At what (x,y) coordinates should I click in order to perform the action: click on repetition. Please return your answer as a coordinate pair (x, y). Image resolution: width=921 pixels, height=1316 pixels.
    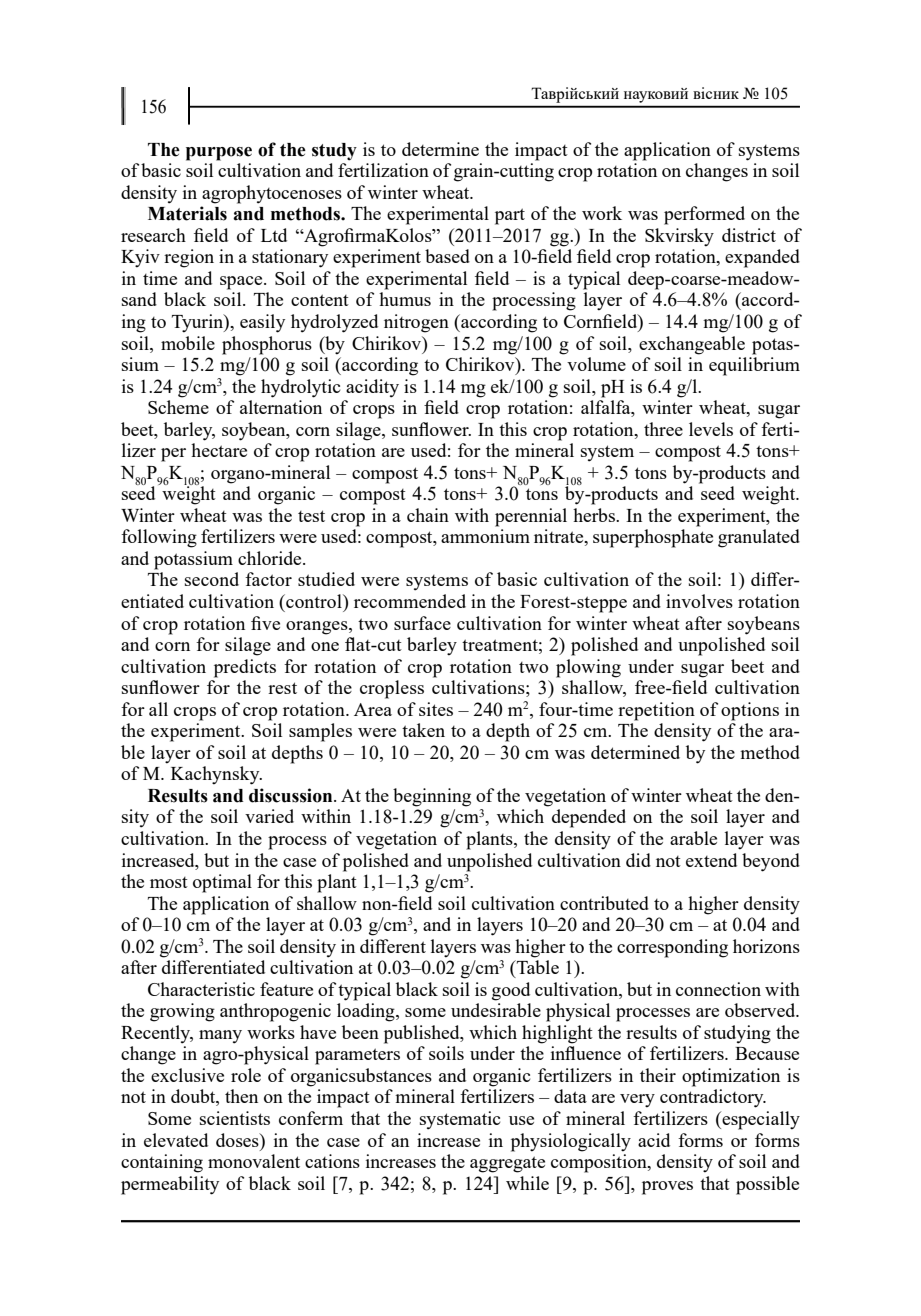
    Looking at the image, I should click on (656, 711).
